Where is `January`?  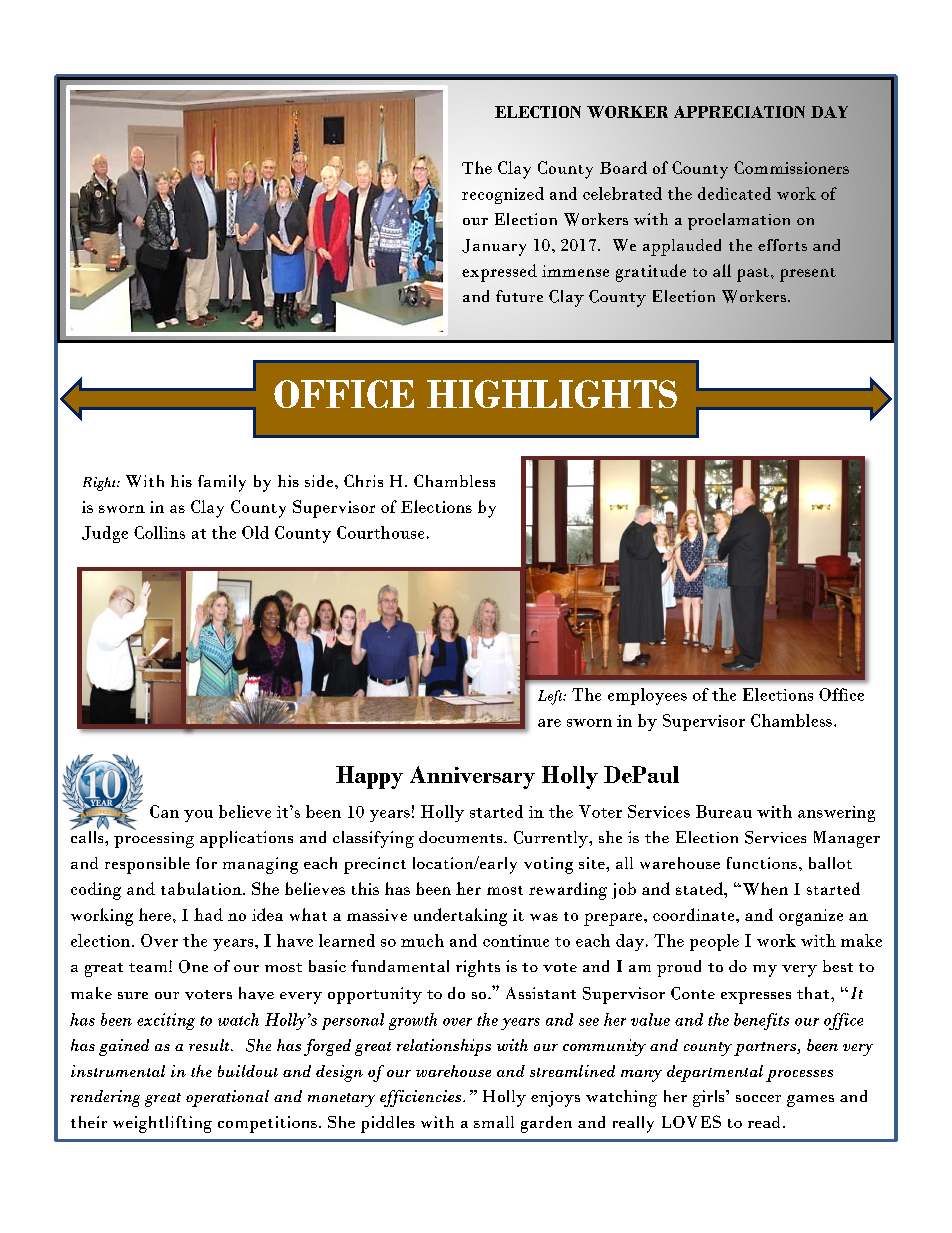
January is located at coordinates (494, 247).
